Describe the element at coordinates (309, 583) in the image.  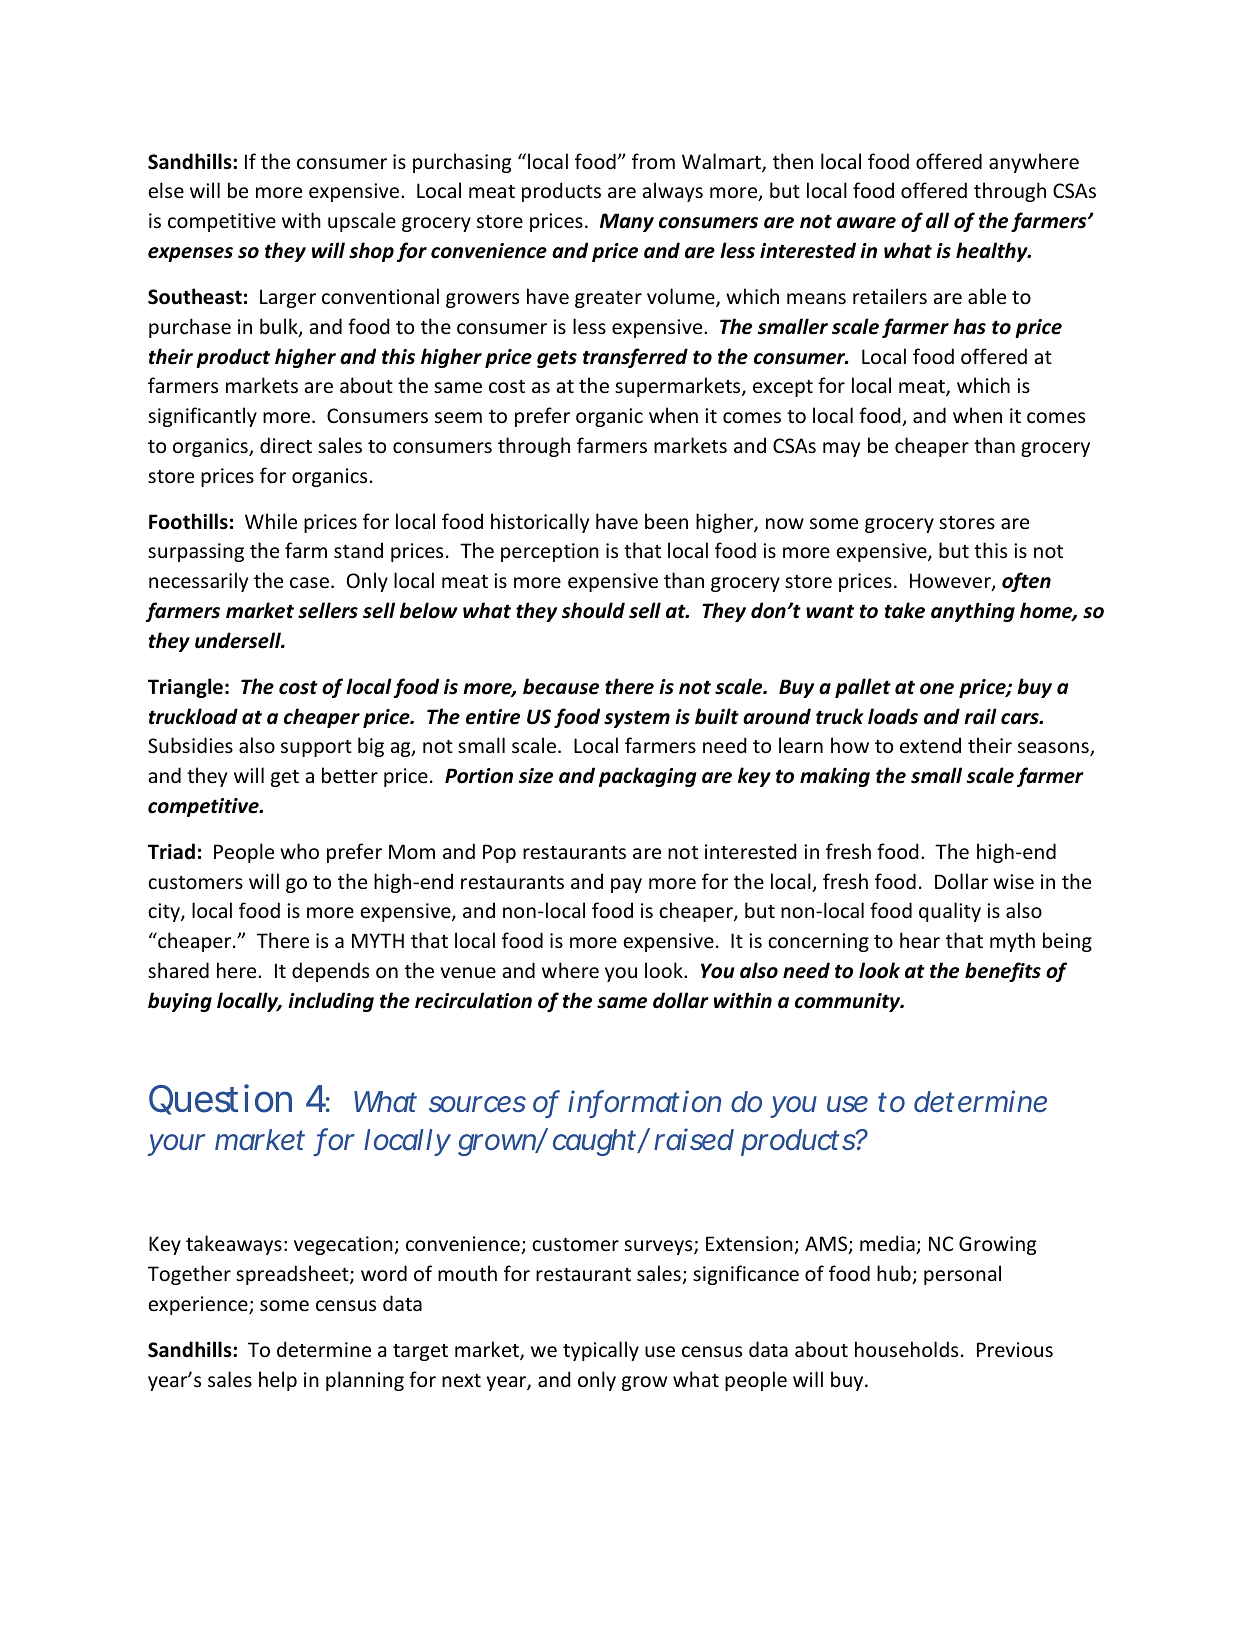
I see `case` at that location.
